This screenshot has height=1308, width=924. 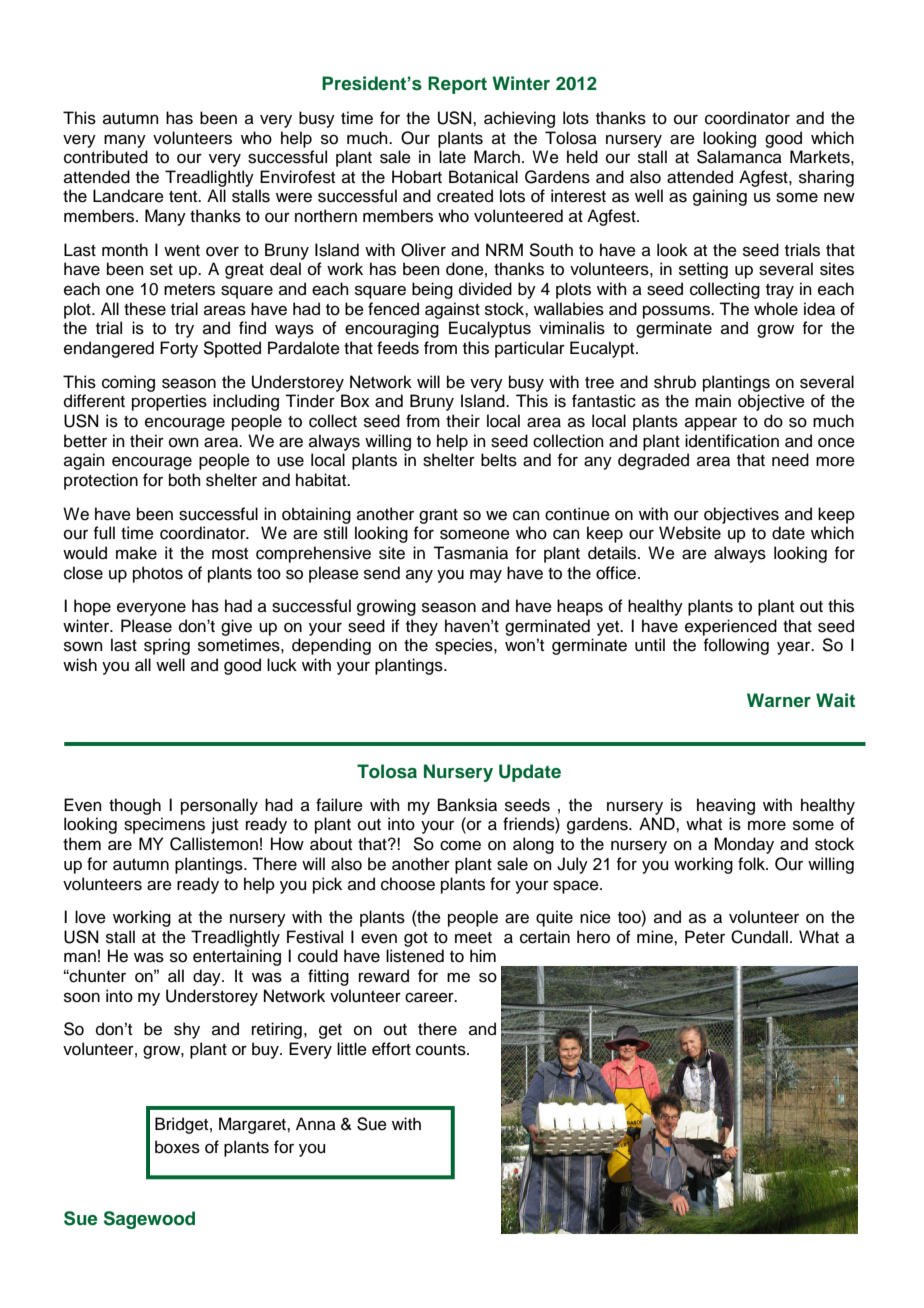 I want to click on boxes, so click(x=177, y=1147).
